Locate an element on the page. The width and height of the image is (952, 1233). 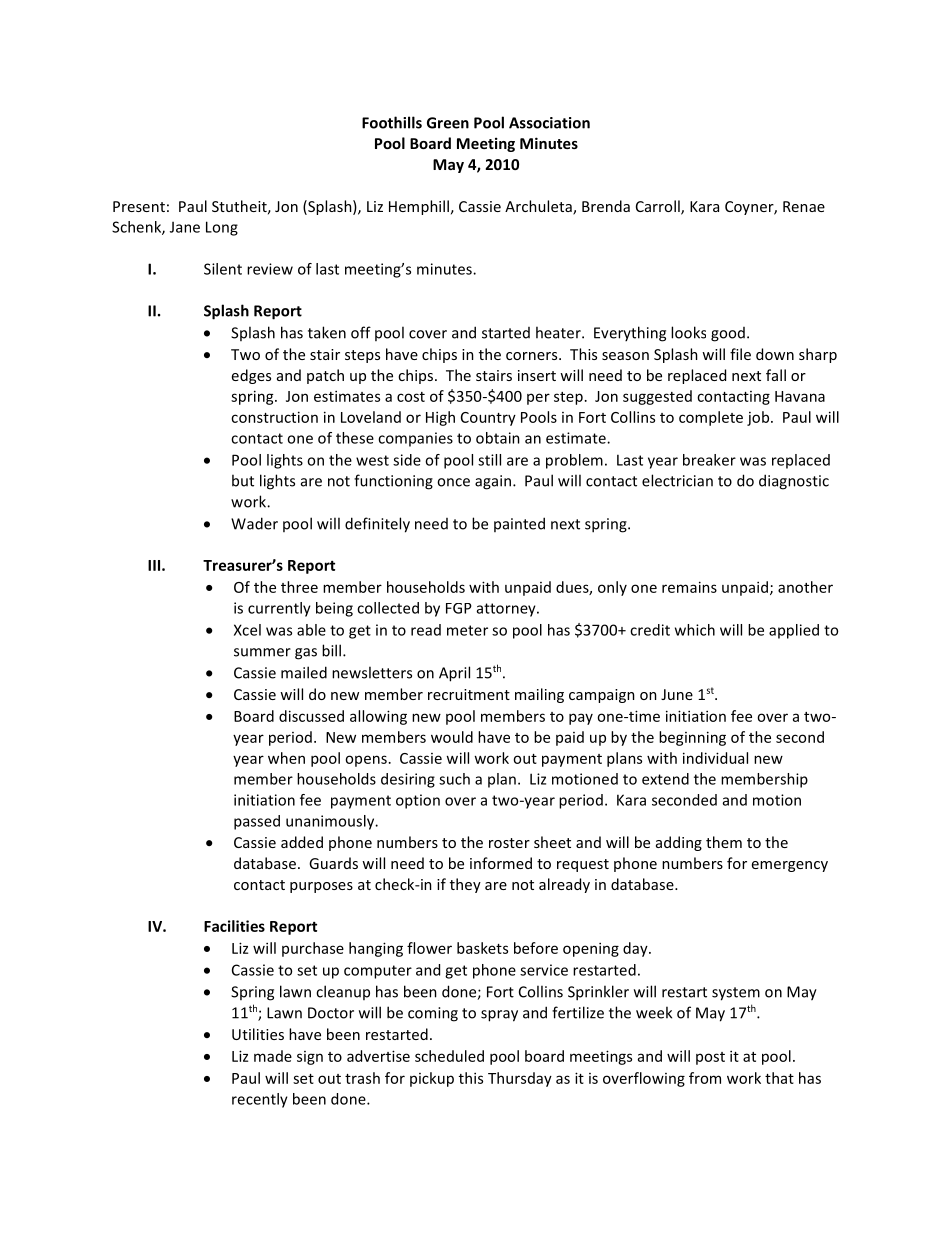
them is located at coordinates (724, 842).
